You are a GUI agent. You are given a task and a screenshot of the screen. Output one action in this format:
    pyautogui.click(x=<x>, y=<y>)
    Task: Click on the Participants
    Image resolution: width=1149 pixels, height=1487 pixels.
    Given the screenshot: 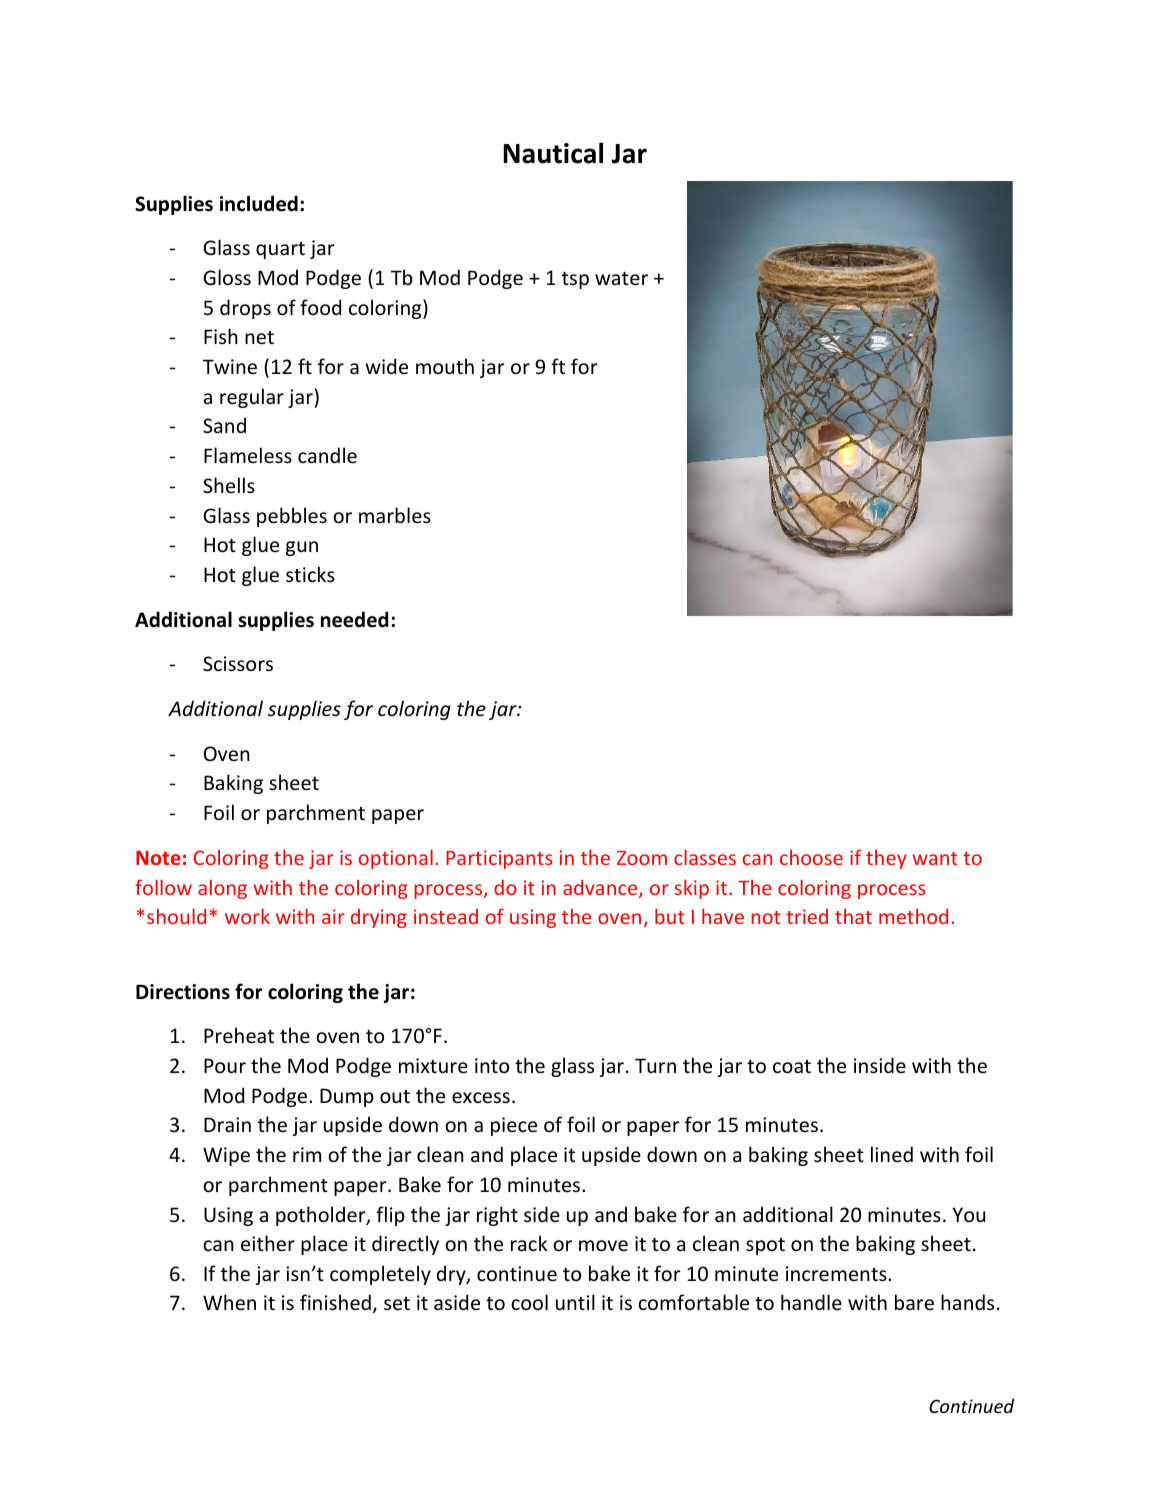 What is the action you would take?
    pyautogui.click(x=499, y=859)
